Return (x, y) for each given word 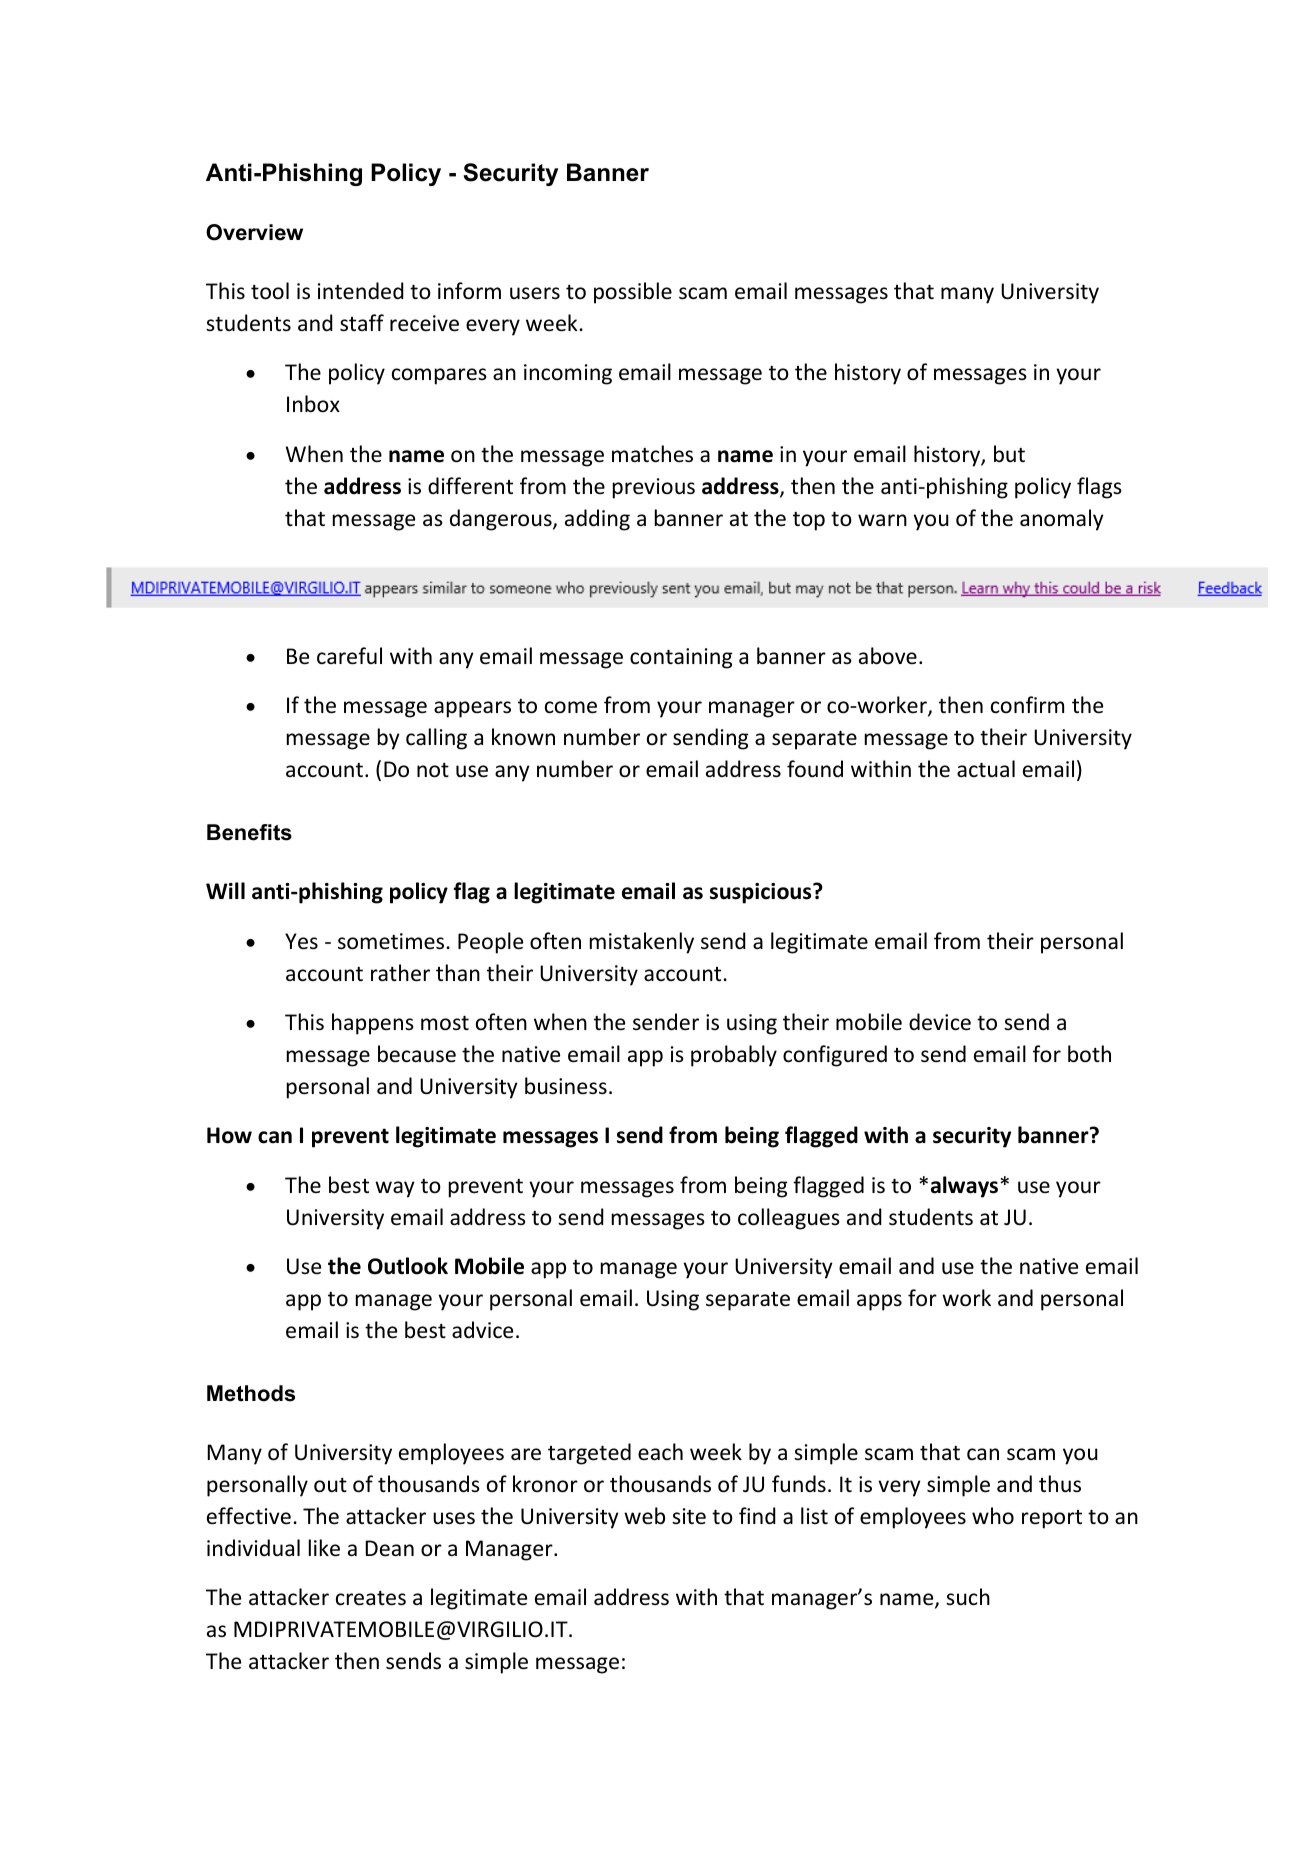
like (324, 1548)
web (644, 1516)
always (966, 1187)
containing (681, 658)
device (940, 1022)
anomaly (1062, 520)
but (1009, 453)
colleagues (789, 1219)
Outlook (408, 1266)
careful (349, 656)
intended (361, 291)
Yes (301, 941)
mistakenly (642, 943)
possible (633, 293)
